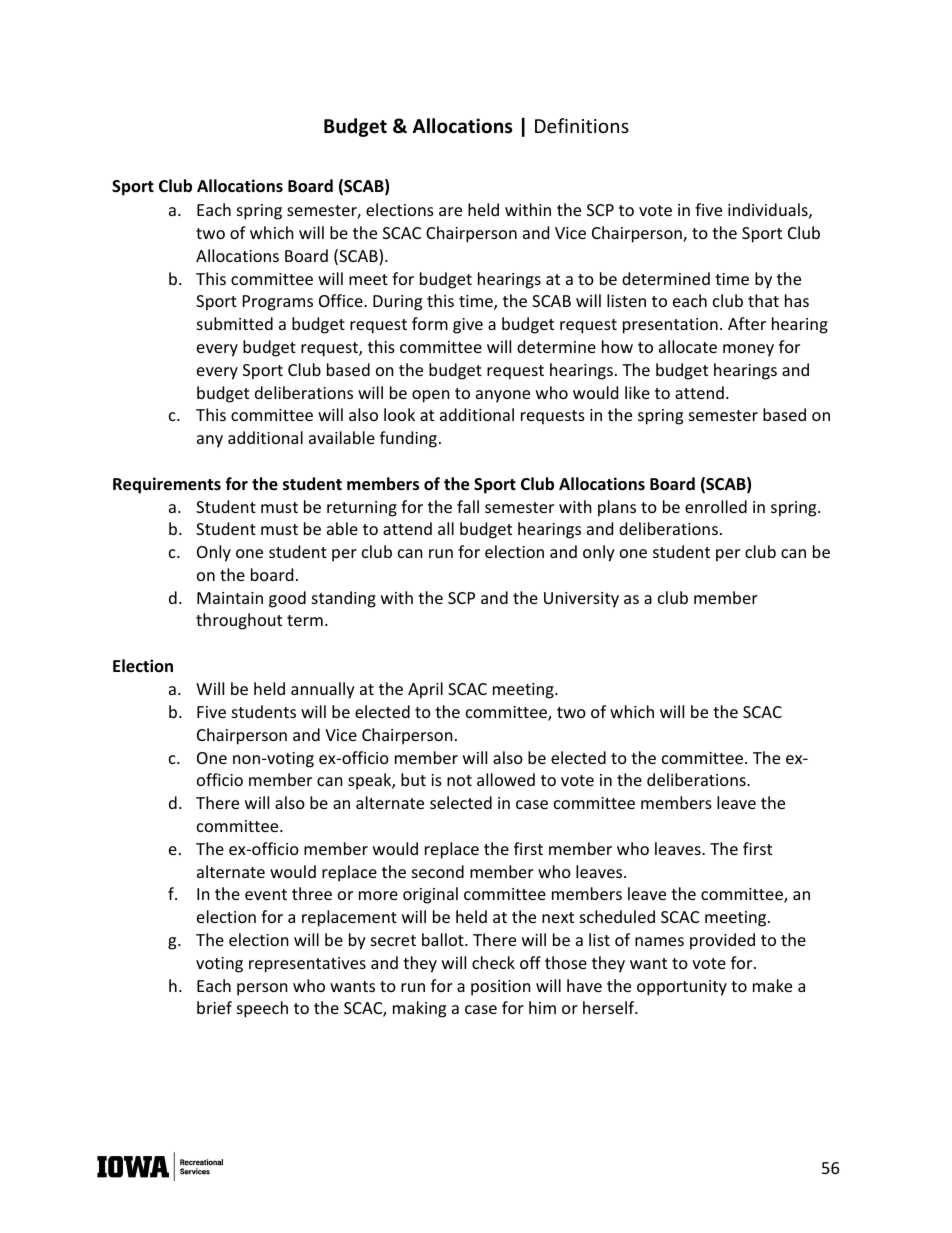 The width and height of the page is (952, 1233). I want to click on not, so click(459, 780).
